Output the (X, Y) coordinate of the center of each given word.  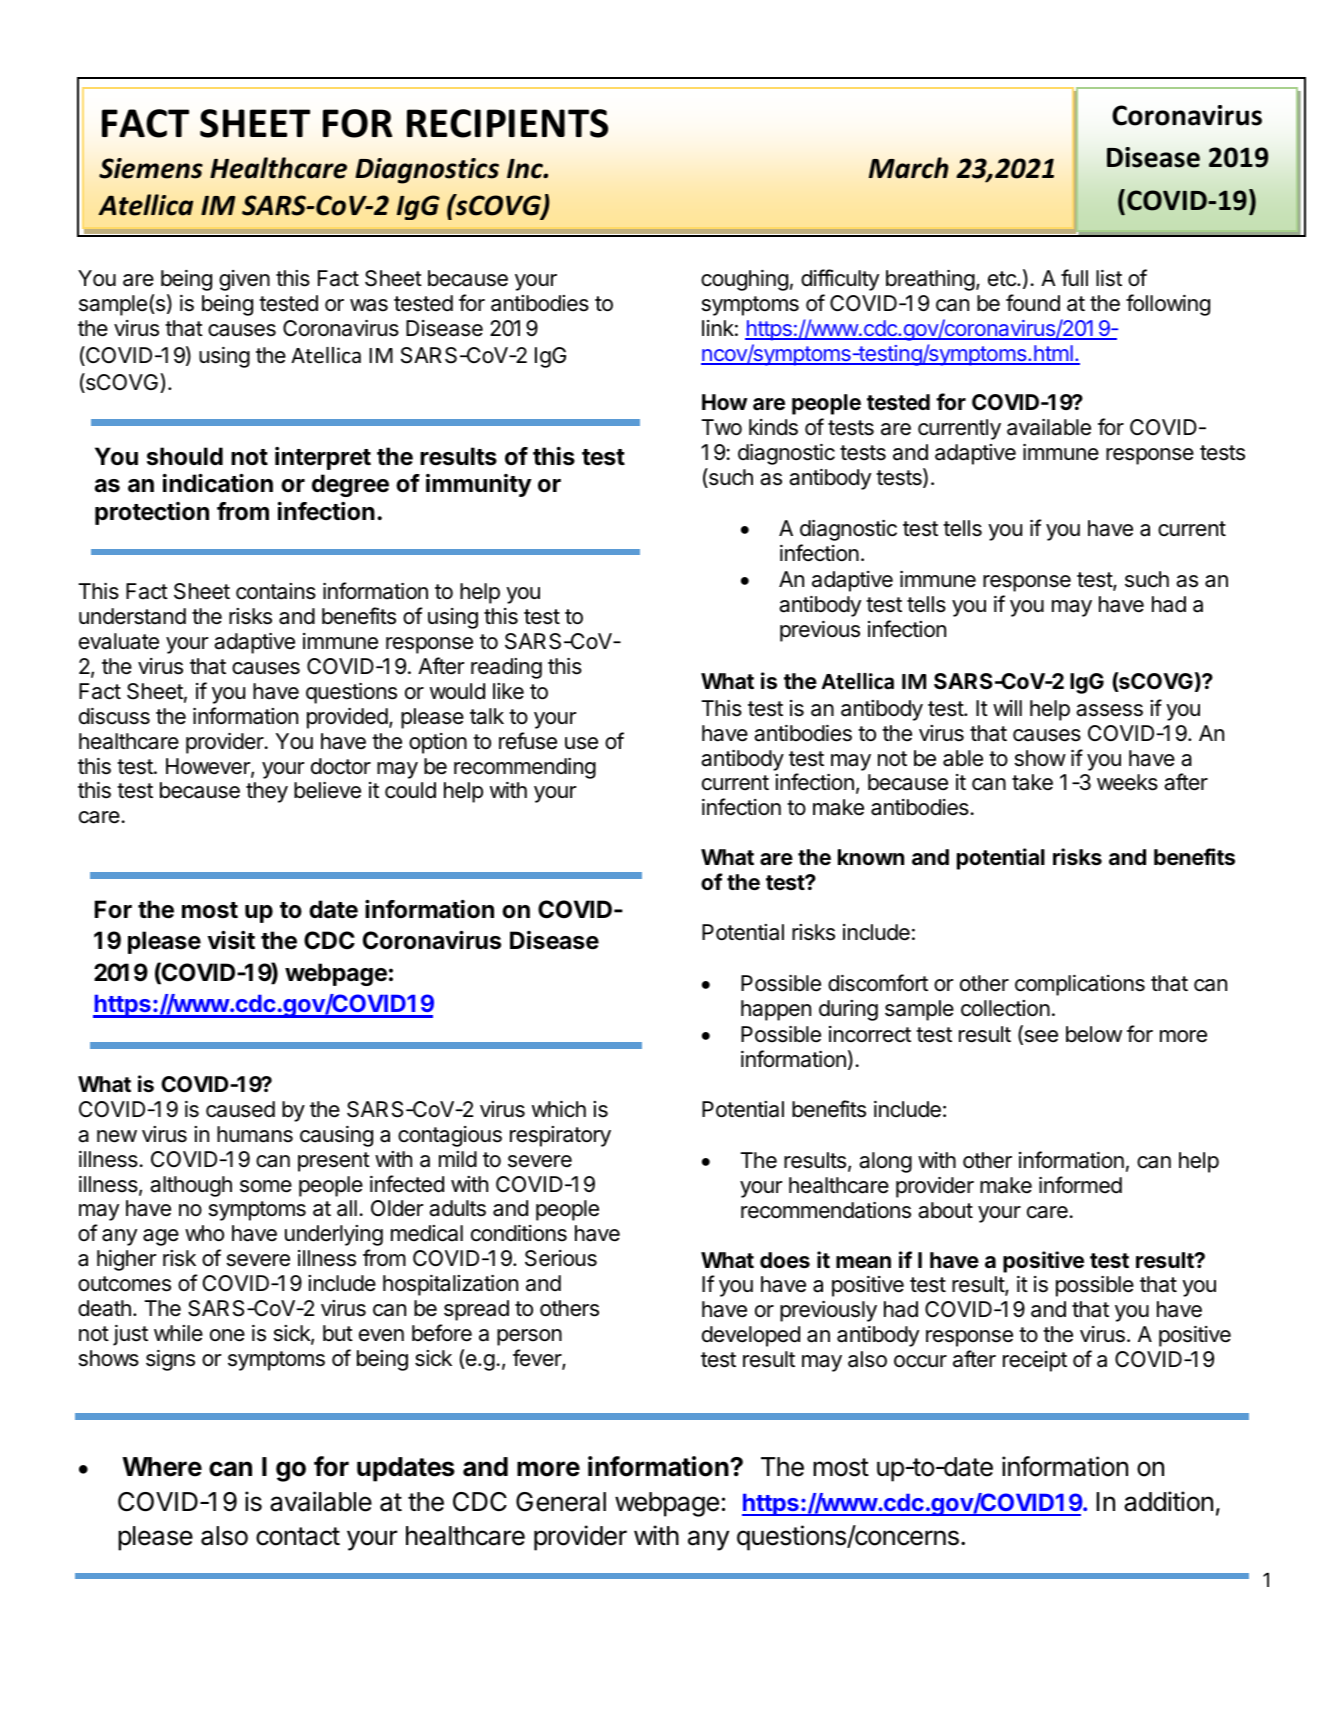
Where (162, 1467)
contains (276, 591)
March (909, 168)
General (561, 1502)
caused (240, 1109)
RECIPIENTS (507, 123)
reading (506, 668)
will (1007, 708)
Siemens (151, 168)
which (559, 1109)
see (1040, 1037)
